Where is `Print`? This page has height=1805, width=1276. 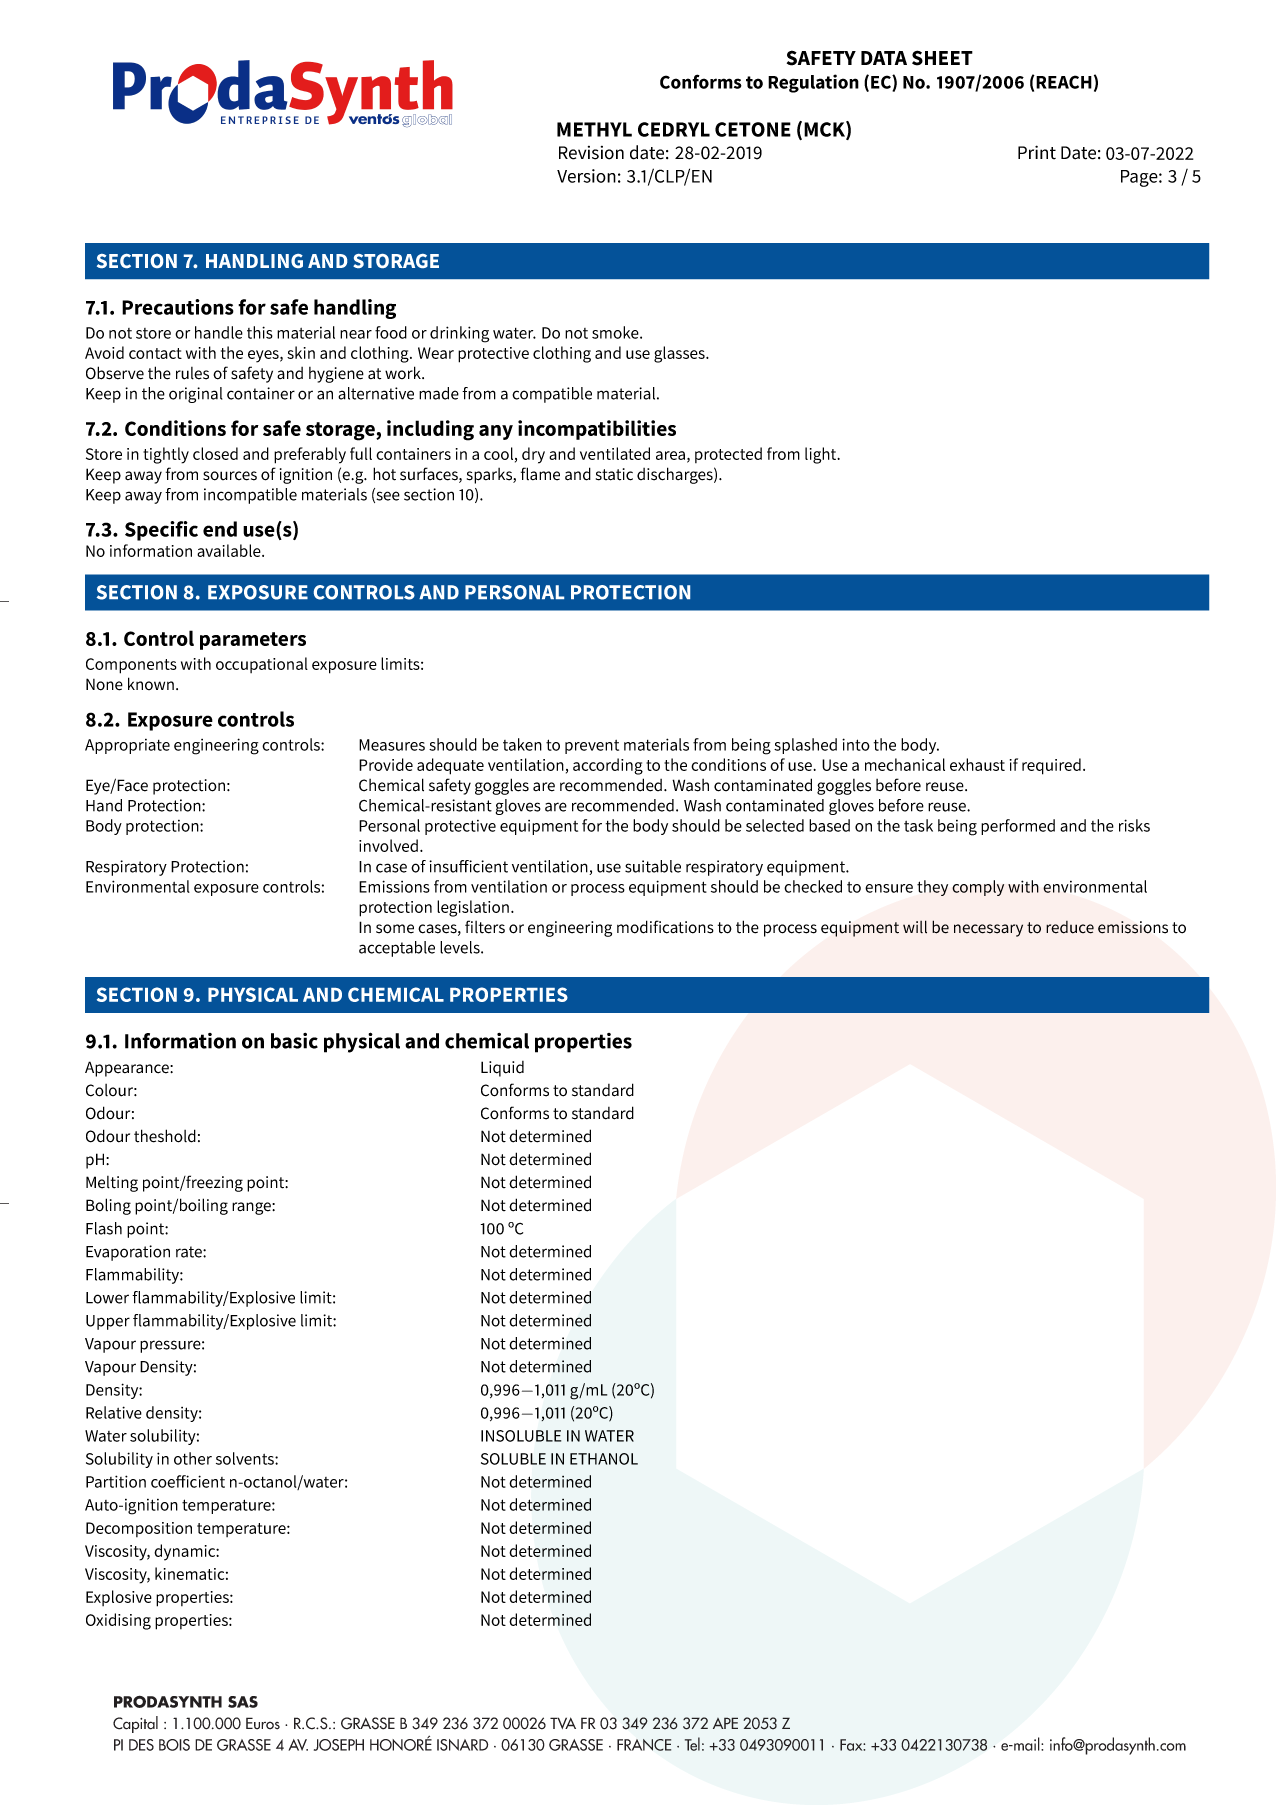
Print is located at coordinates (1037, 152).
